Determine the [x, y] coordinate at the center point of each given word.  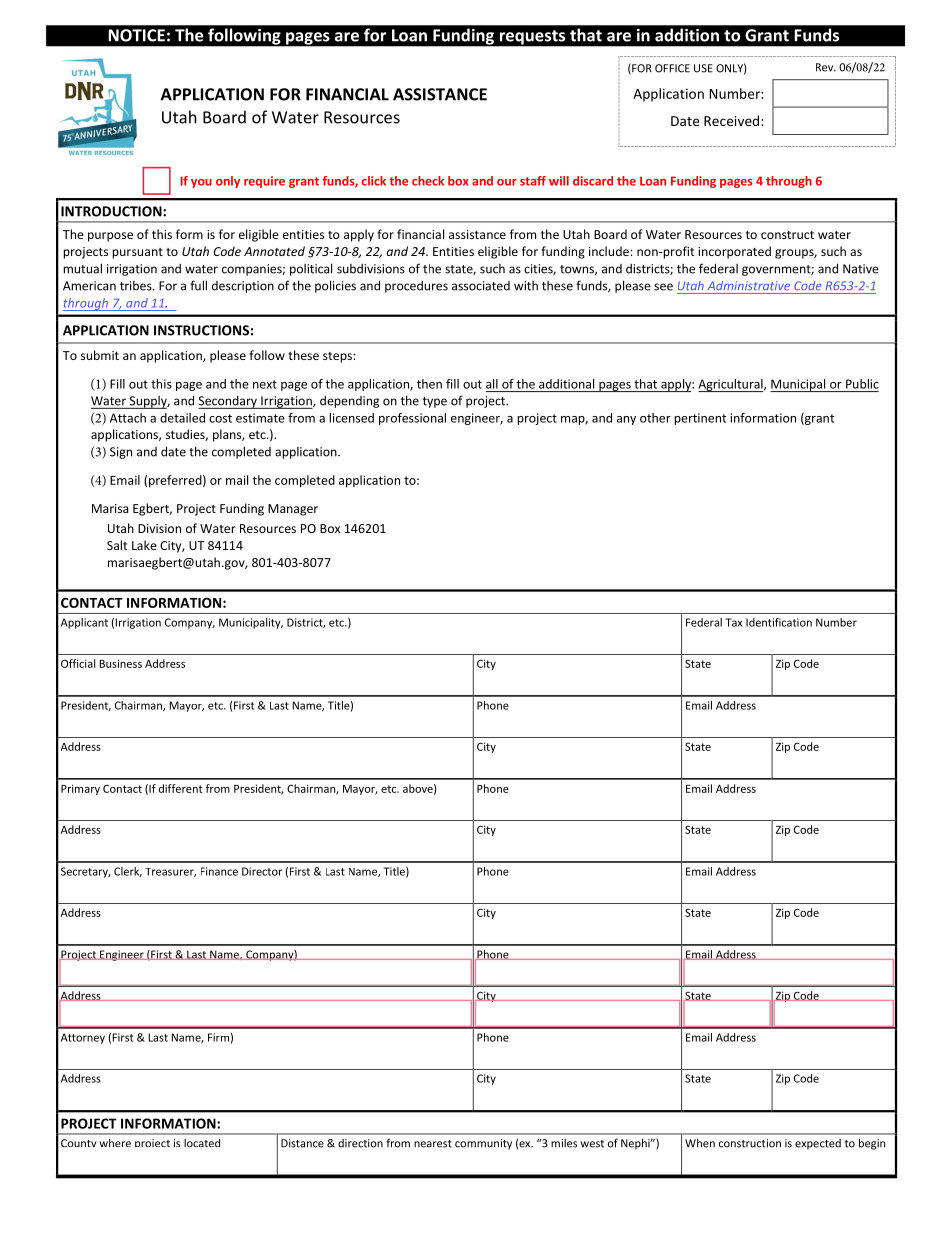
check [428, 181]
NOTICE [136, 35]
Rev [826, 67]
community [483, 1144]
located [202, 1143]
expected [818, 1144]
